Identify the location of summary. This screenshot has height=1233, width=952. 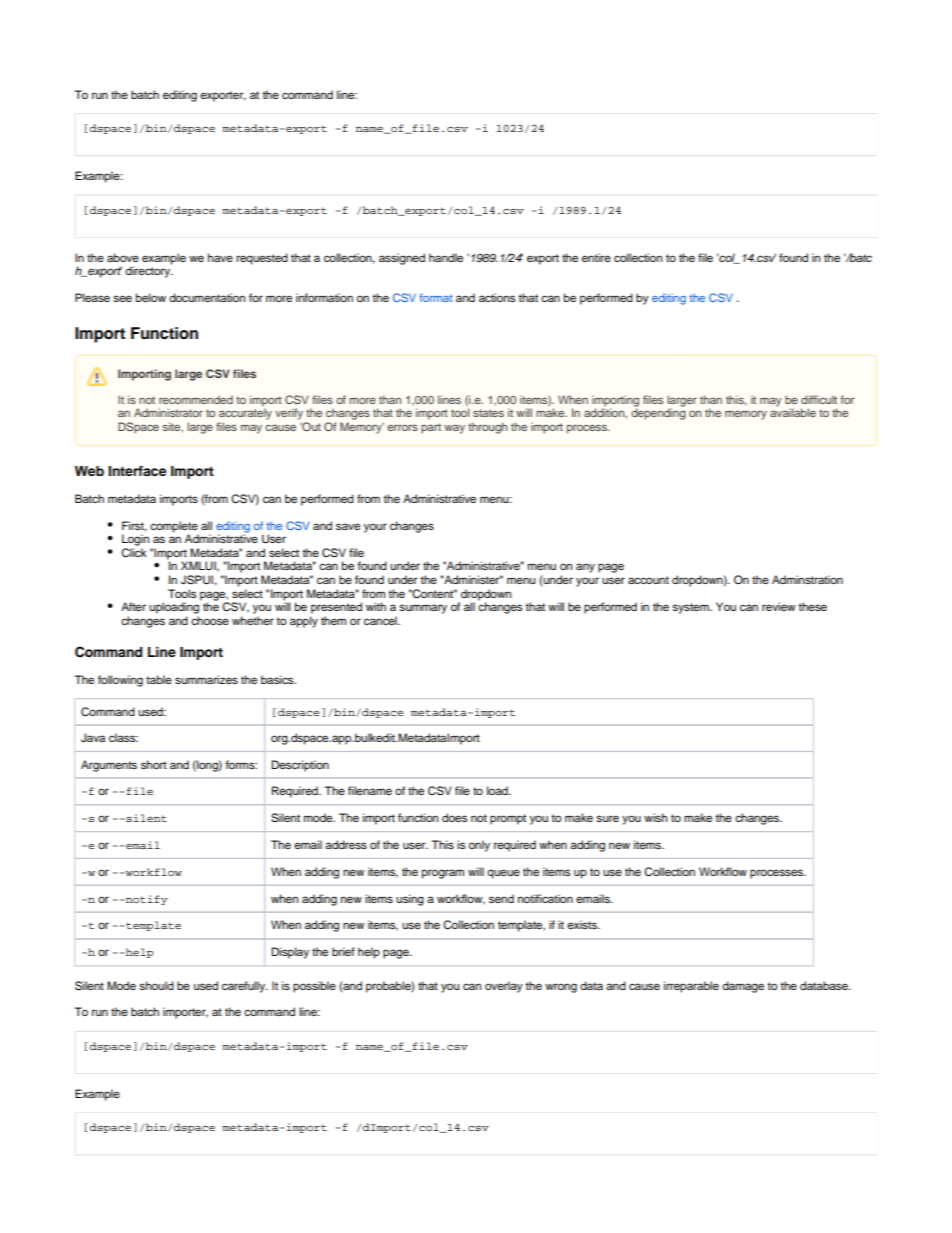
(423, 609).
